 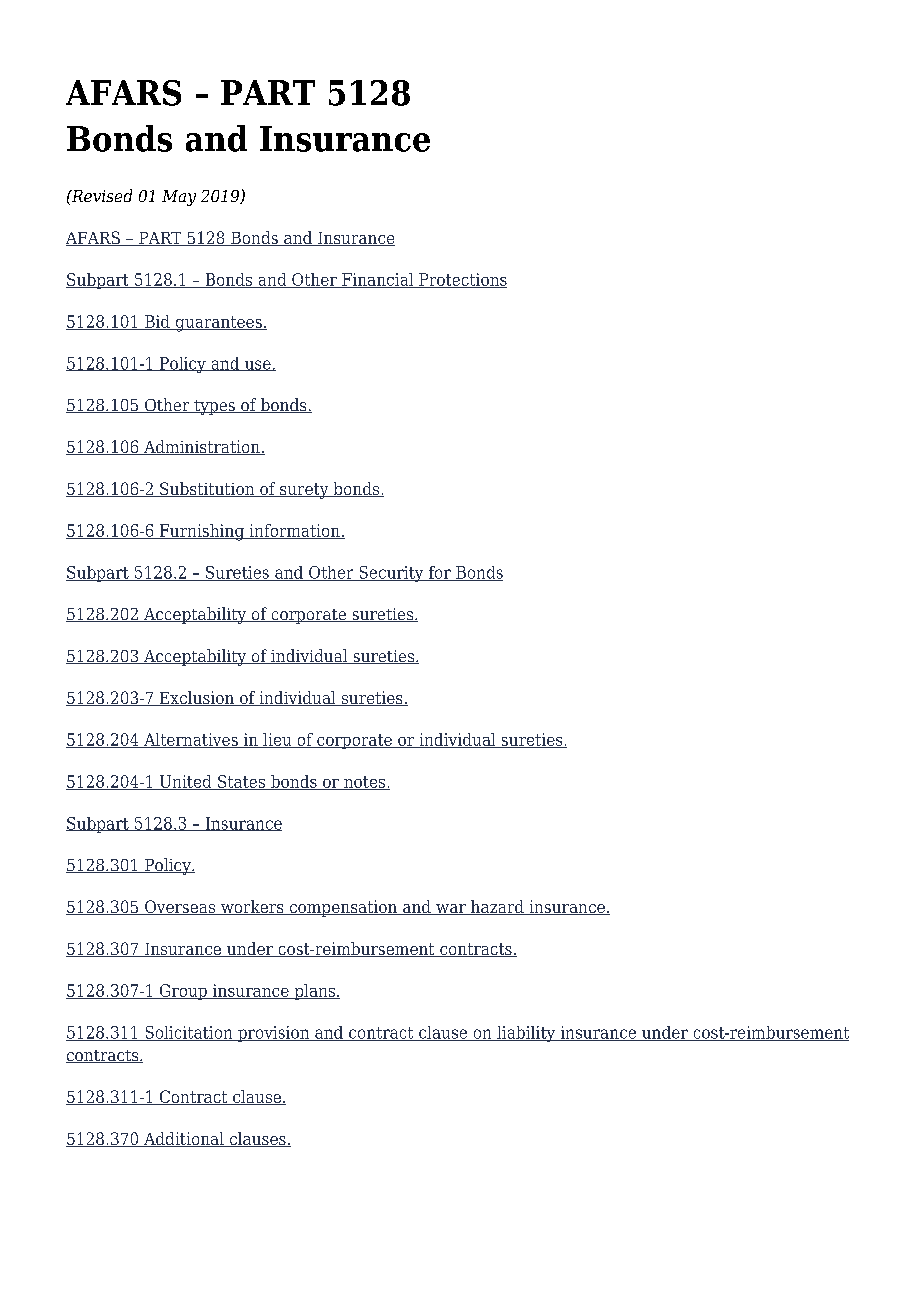 What do you see at coordinates (277, 740) in the image?
I see `lieu` at bounding box center [277, 740].
